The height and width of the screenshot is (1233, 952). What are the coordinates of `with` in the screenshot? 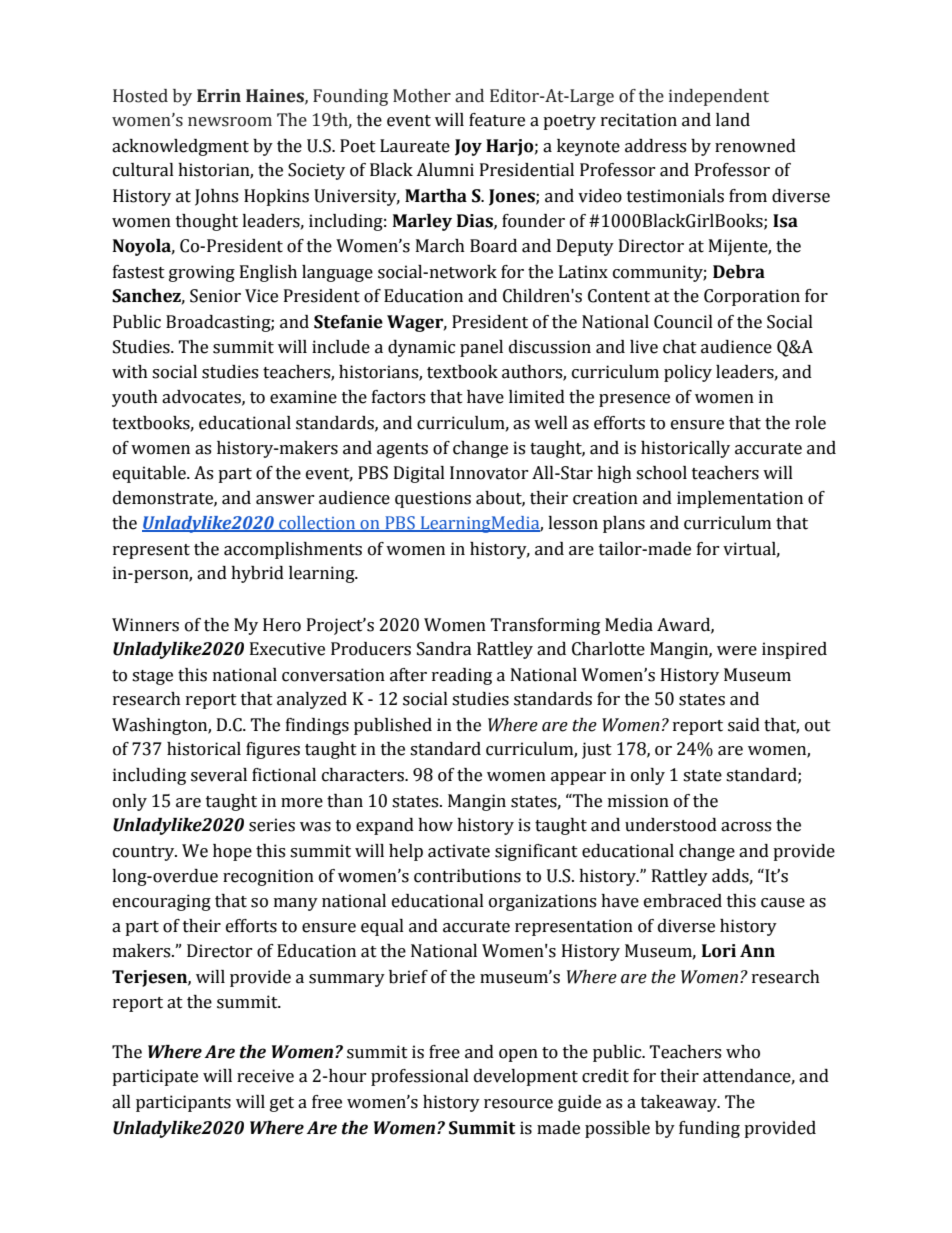 It's located at (130, 372).
